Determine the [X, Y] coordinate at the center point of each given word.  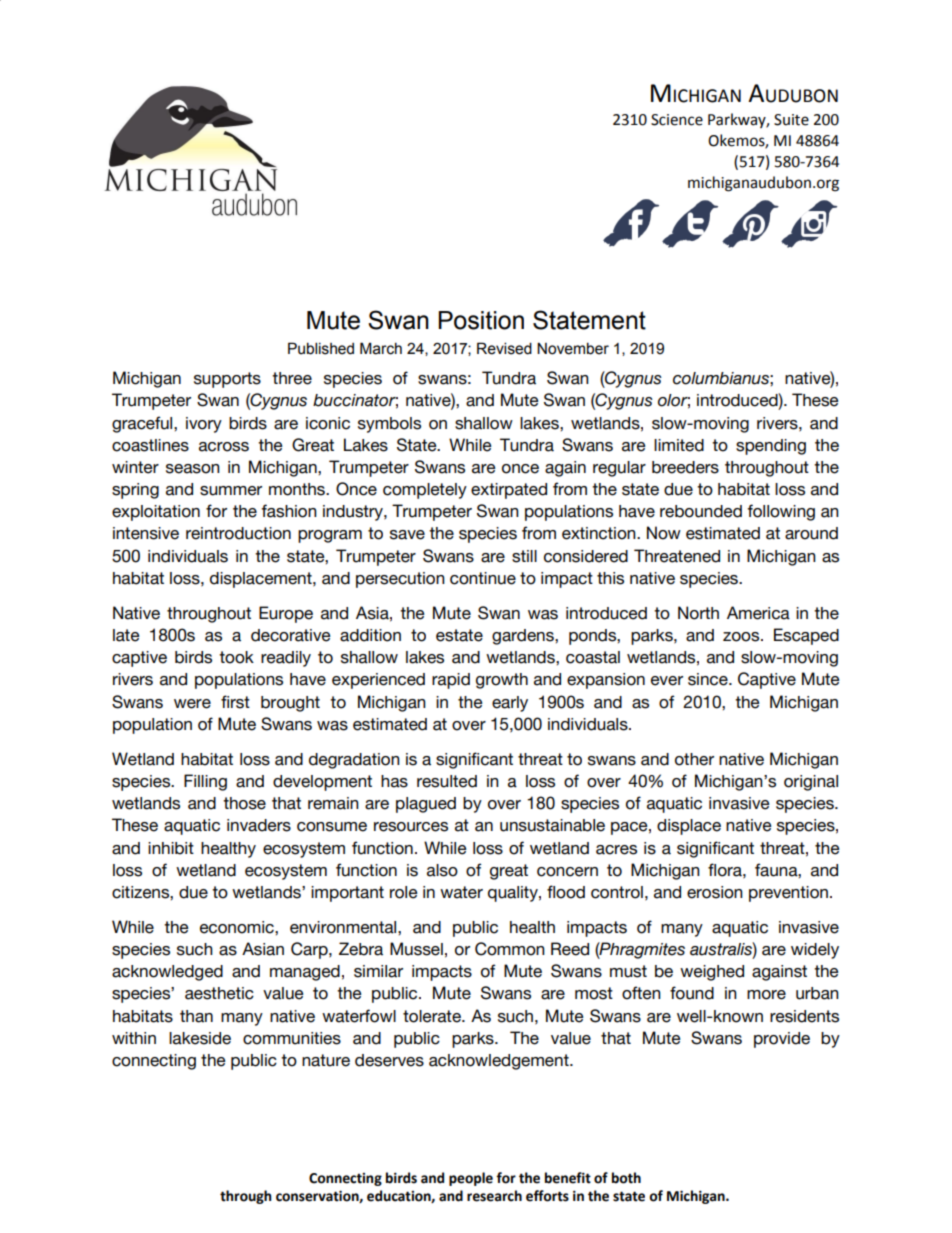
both [626, 1178]
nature [326, 1060]
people [471, 1179]
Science [677, 120]
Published [321, 348]
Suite [791, 120]
